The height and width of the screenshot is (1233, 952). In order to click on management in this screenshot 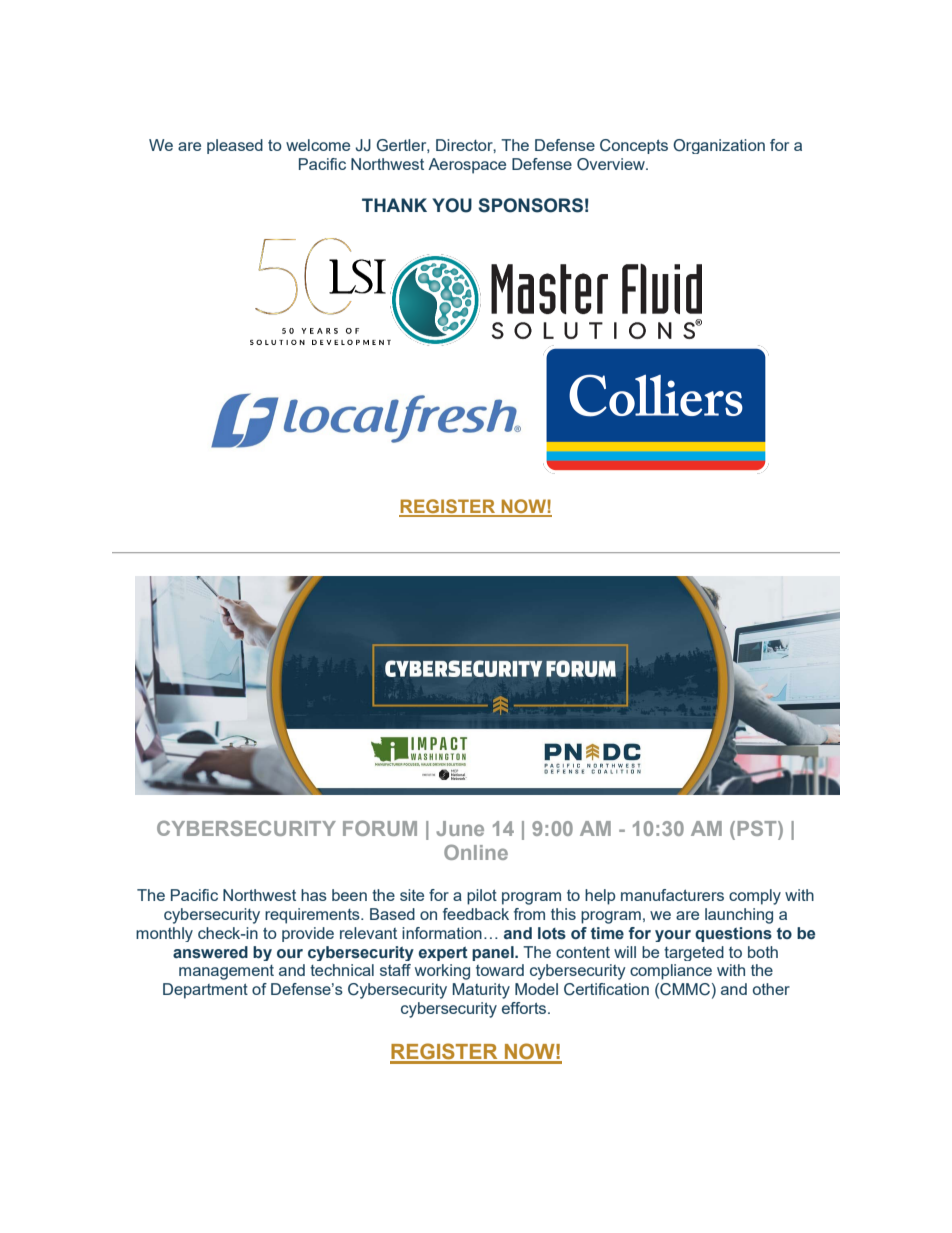, I will do `click(226, 972)`.
